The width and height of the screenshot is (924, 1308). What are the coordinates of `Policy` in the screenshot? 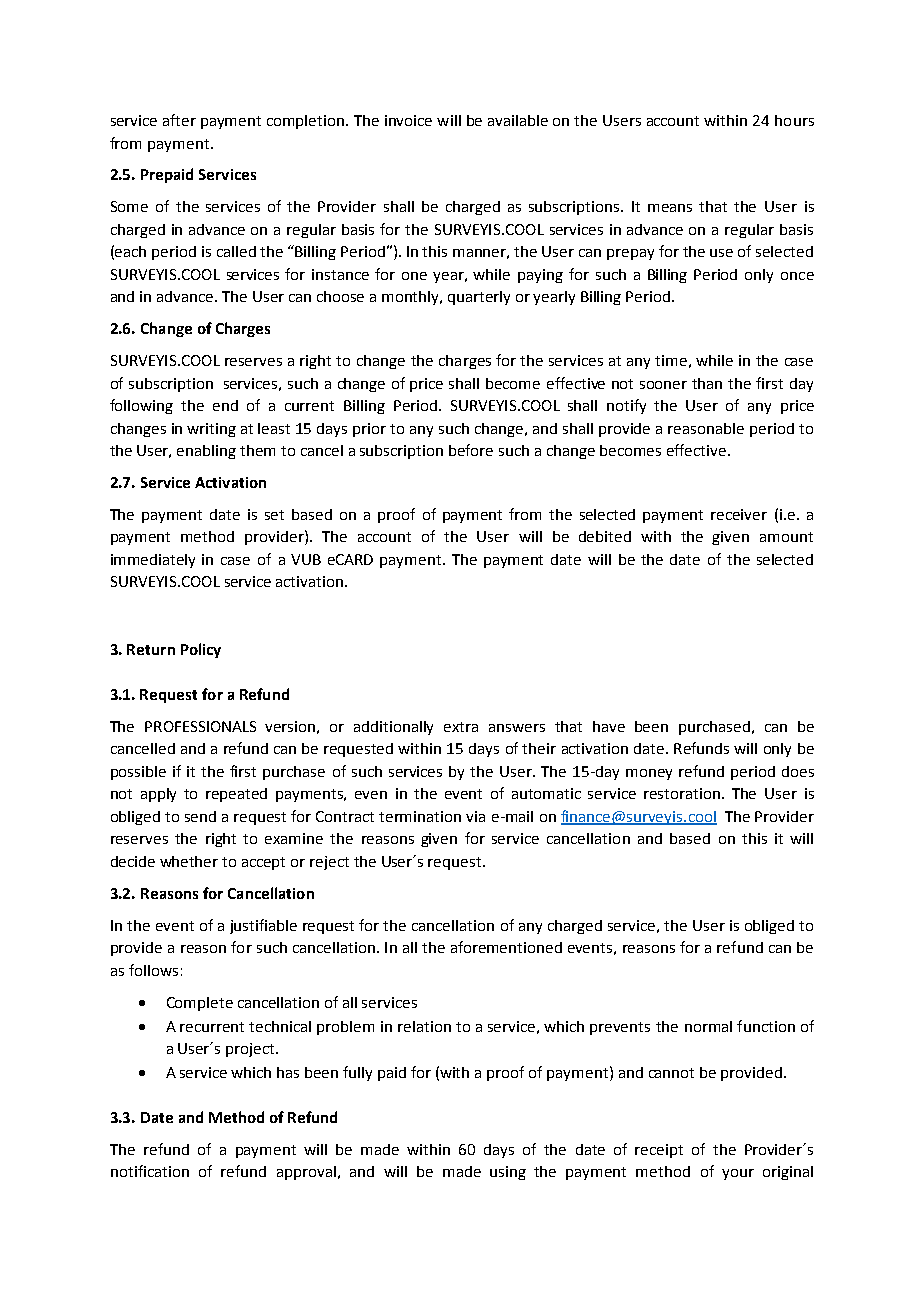 It's located at (201, 650).
